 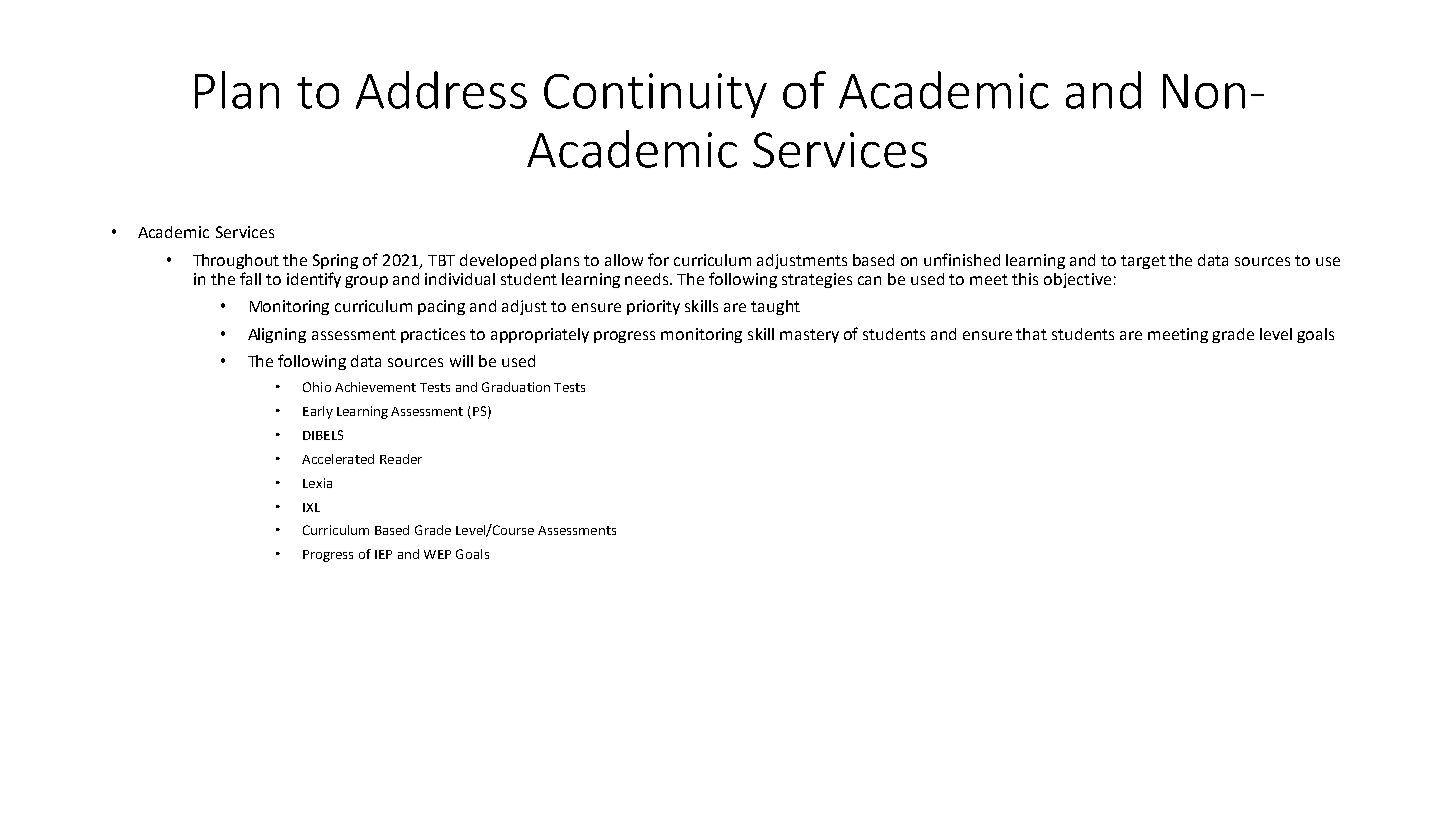 I want to click on that, so click(x=1031, y=334).
